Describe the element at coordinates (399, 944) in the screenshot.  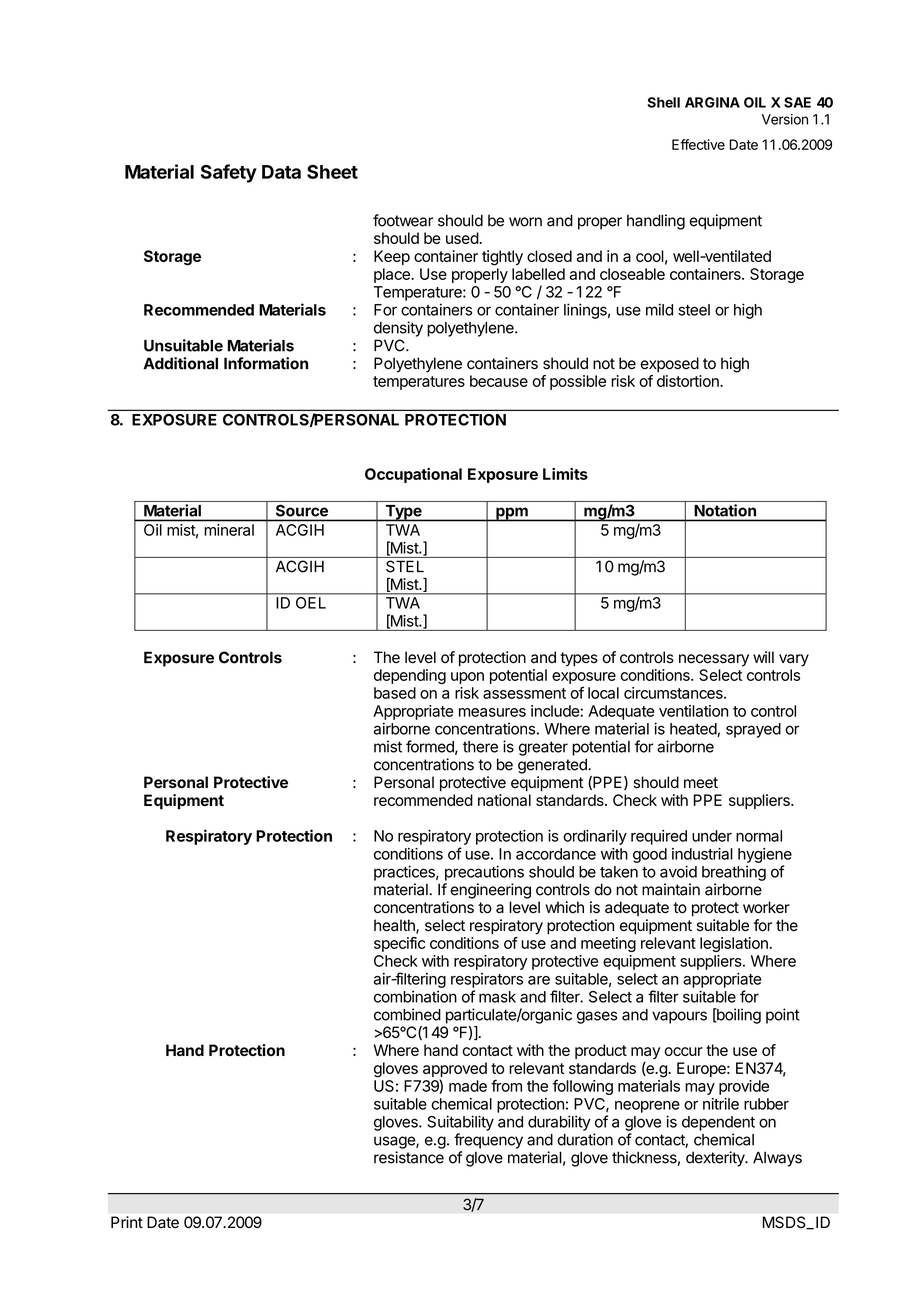
I see `specific` at that location.
